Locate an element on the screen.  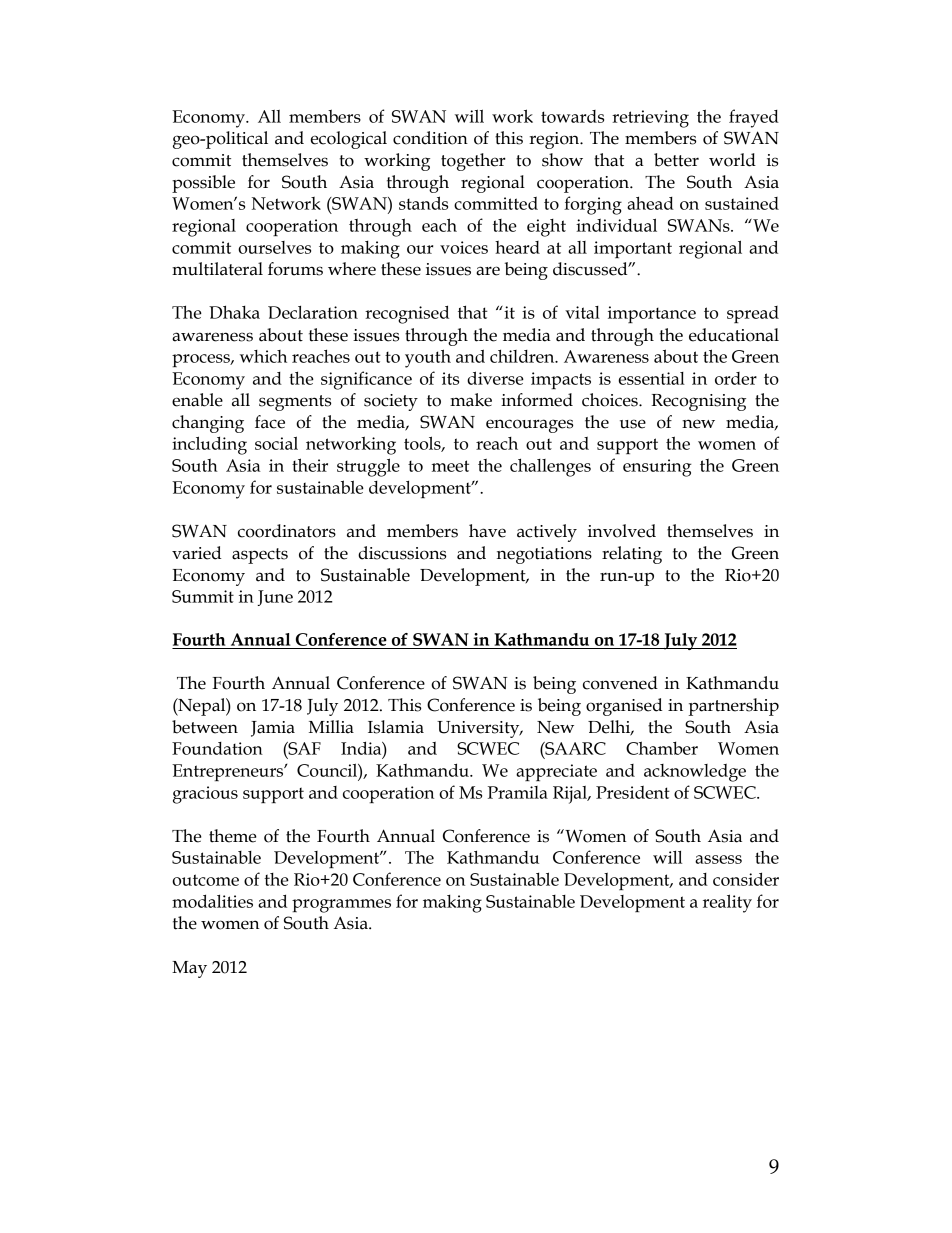
programmes is located at coordinates (341, 906).
